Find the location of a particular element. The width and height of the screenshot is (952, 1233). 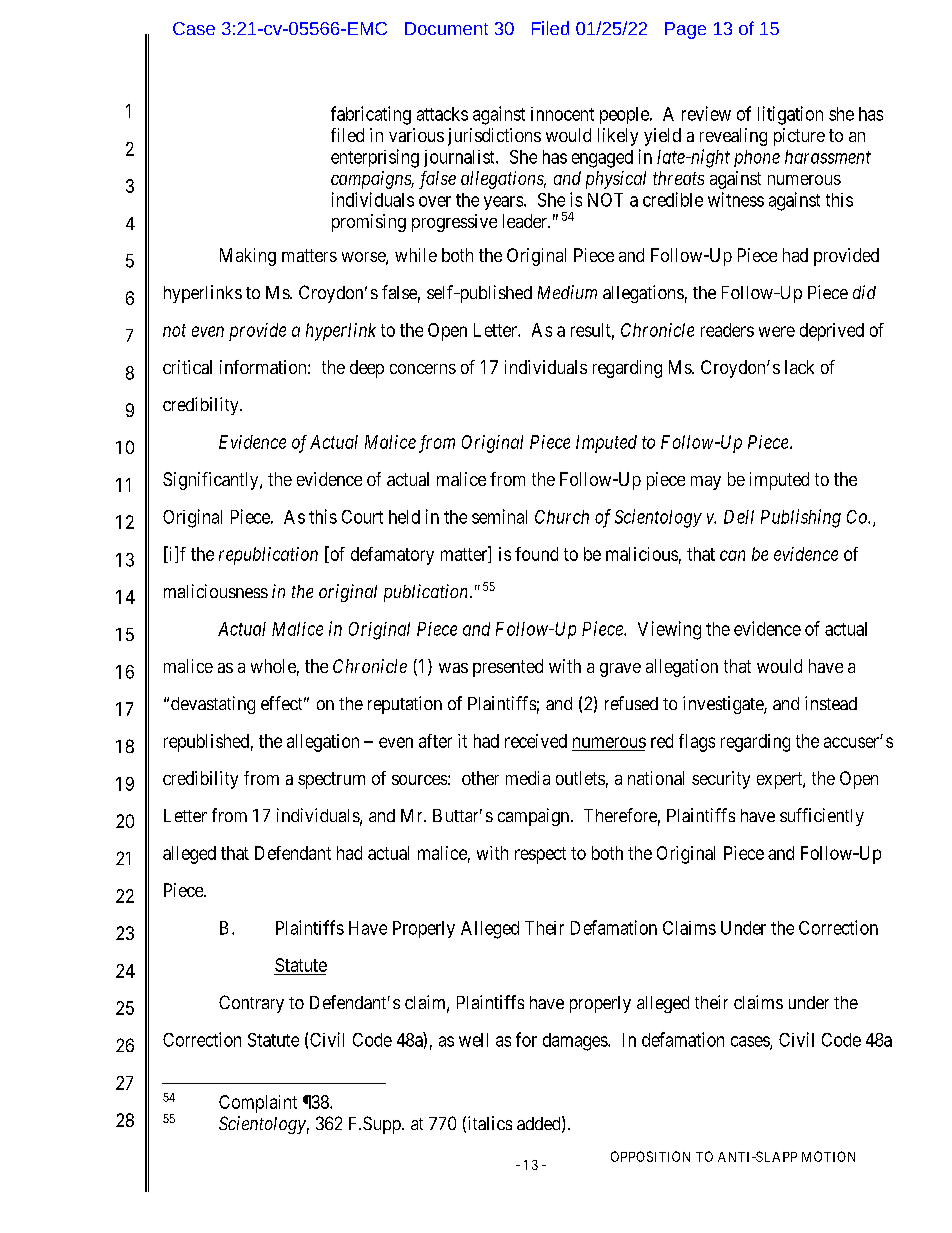

litigation is located at coordinates (790, 115).
